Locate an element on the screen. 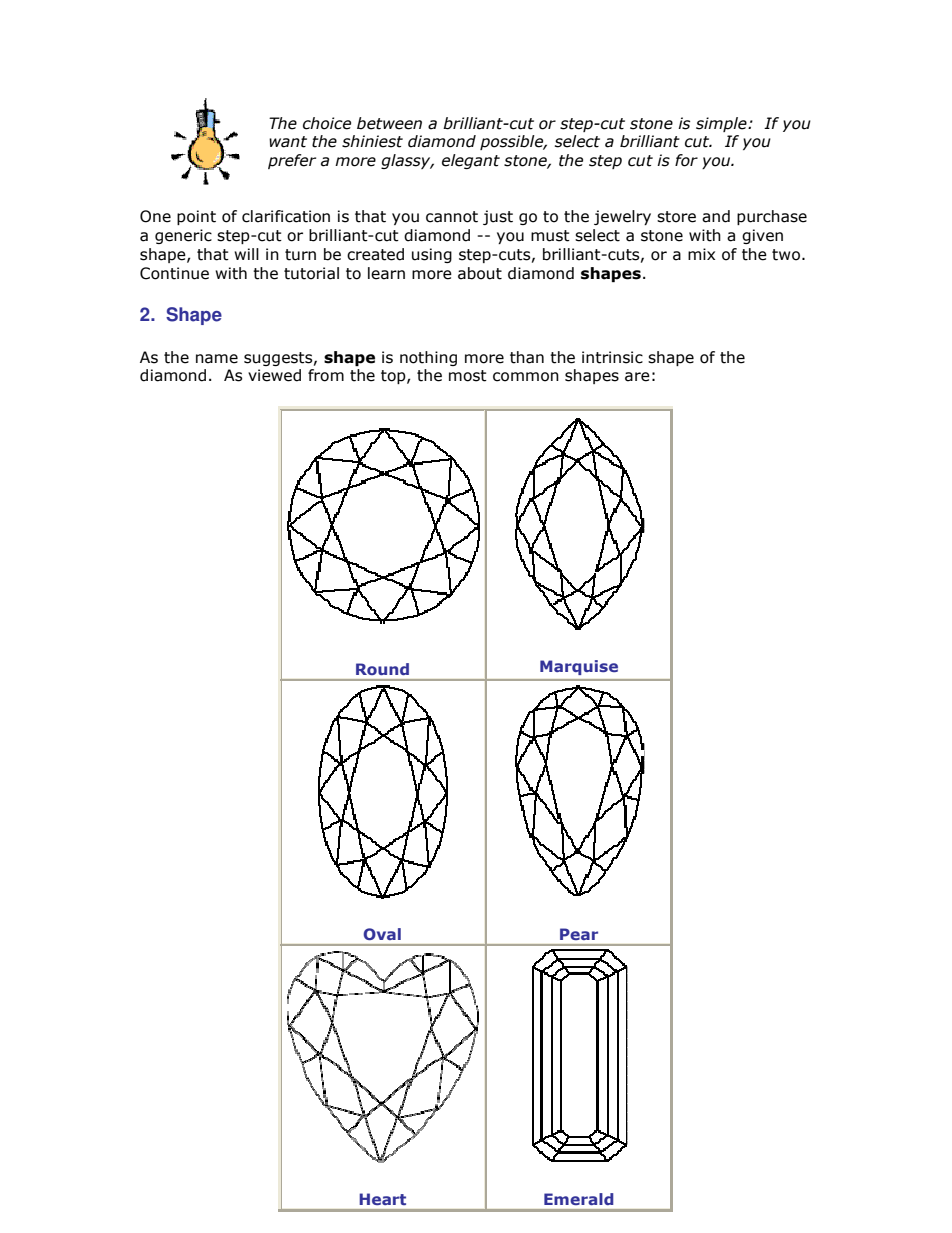 The image size is (952, 1233). Heart is located at coordinates (383, 1199).
